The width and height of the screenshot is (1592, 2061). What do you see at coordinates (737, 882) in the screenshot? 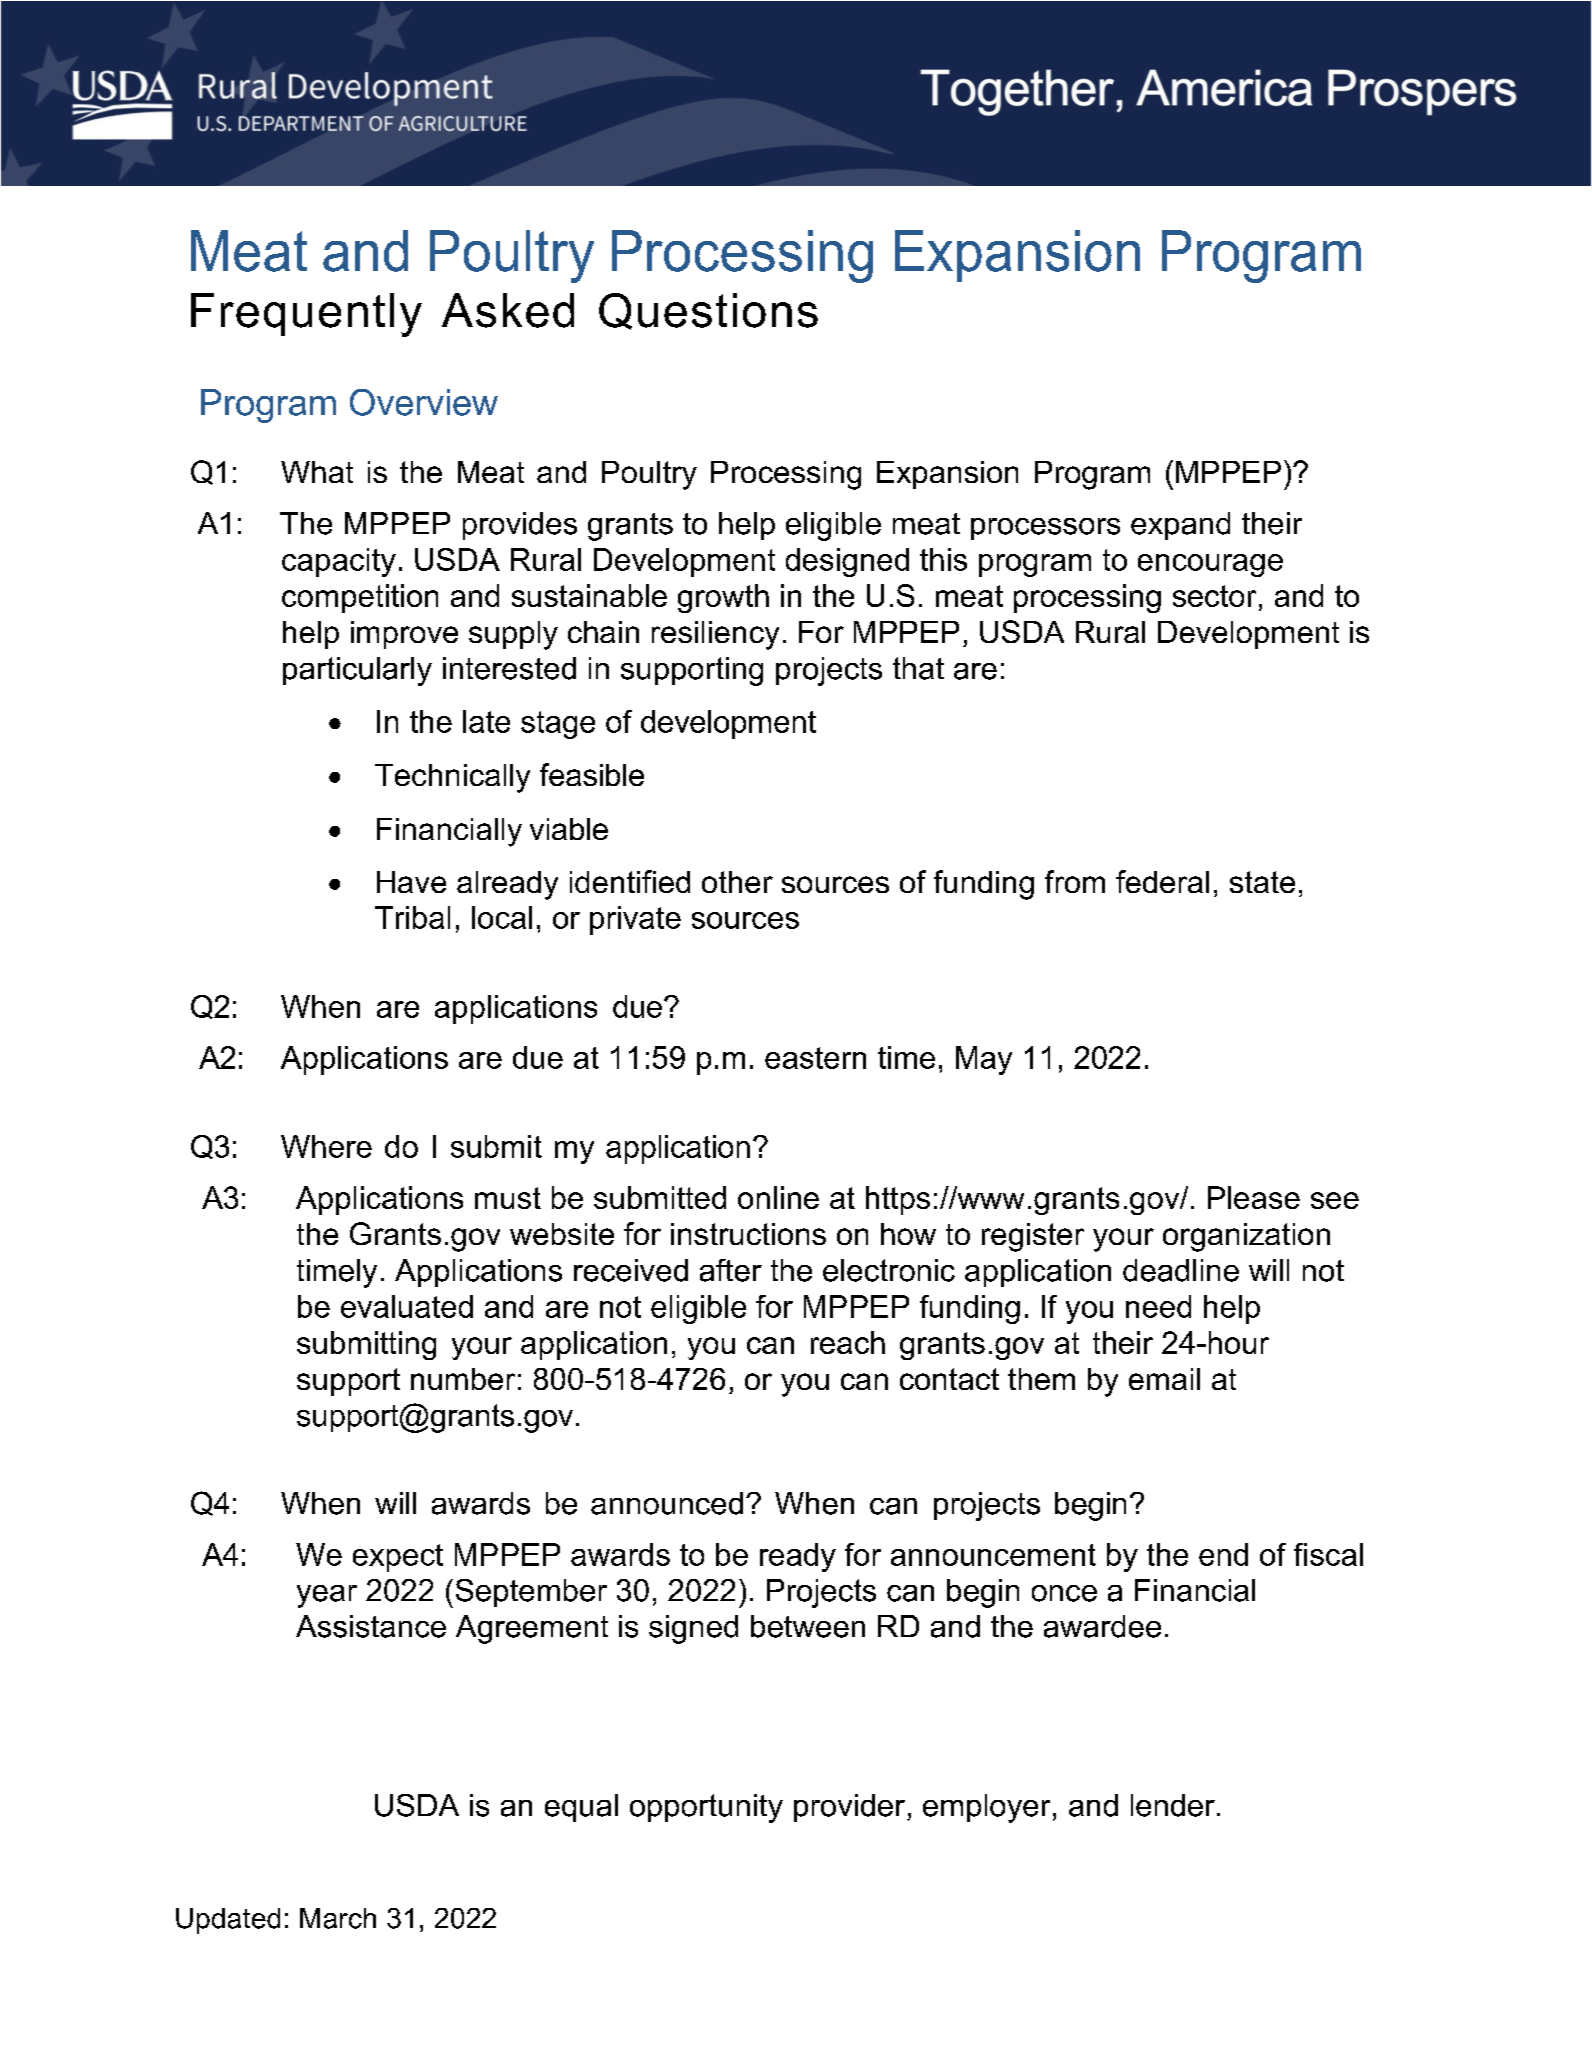
I see `other` at bounding box center [737, 882].
